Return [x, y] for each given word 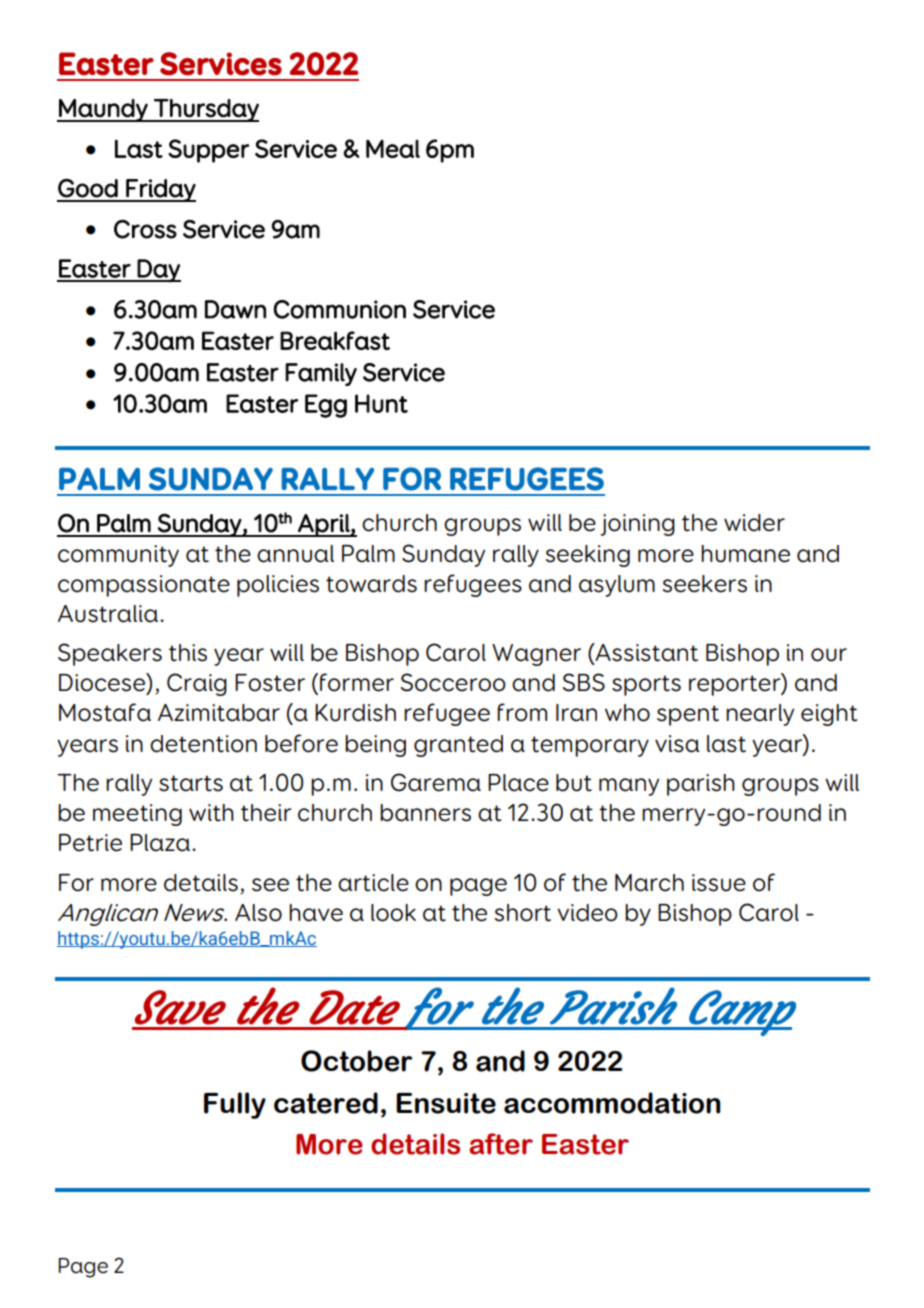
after [501, 1144]
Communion [339, 309]
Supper [208, 151]
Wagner [536, 655]
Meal [393, 148]
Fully [235, 1105]
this [188, 653]
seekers [705, 584]
